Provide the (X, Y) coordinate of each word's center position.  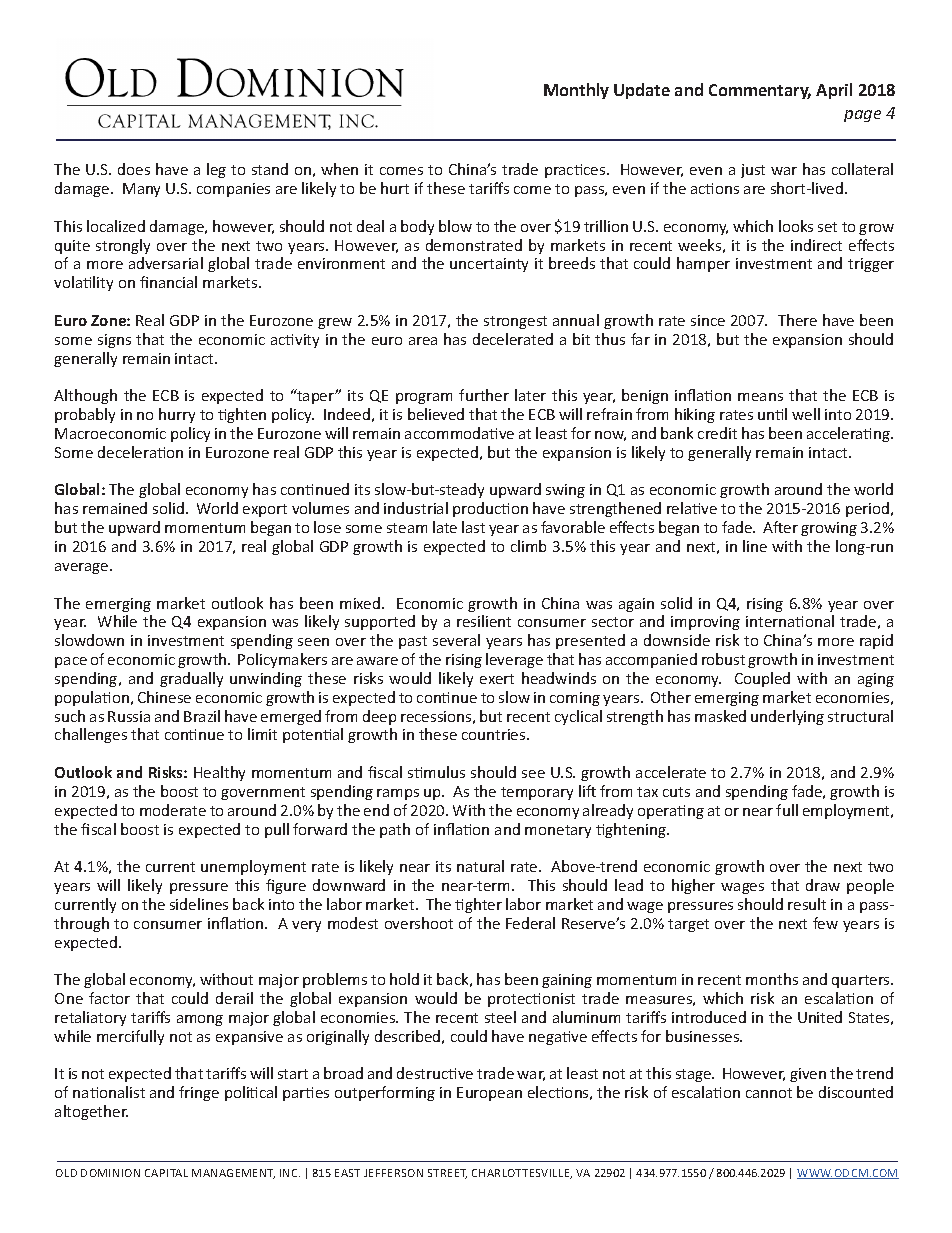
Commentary (760, 91)
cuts (676, 792)
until (772, 414)
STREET (447, 1174)
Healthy (219, 773)
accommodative (459, 433)
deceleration (140, 452)
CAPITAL (166, 1173)
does (134, 169)
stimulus (436, 772)
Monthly (576, 91)
